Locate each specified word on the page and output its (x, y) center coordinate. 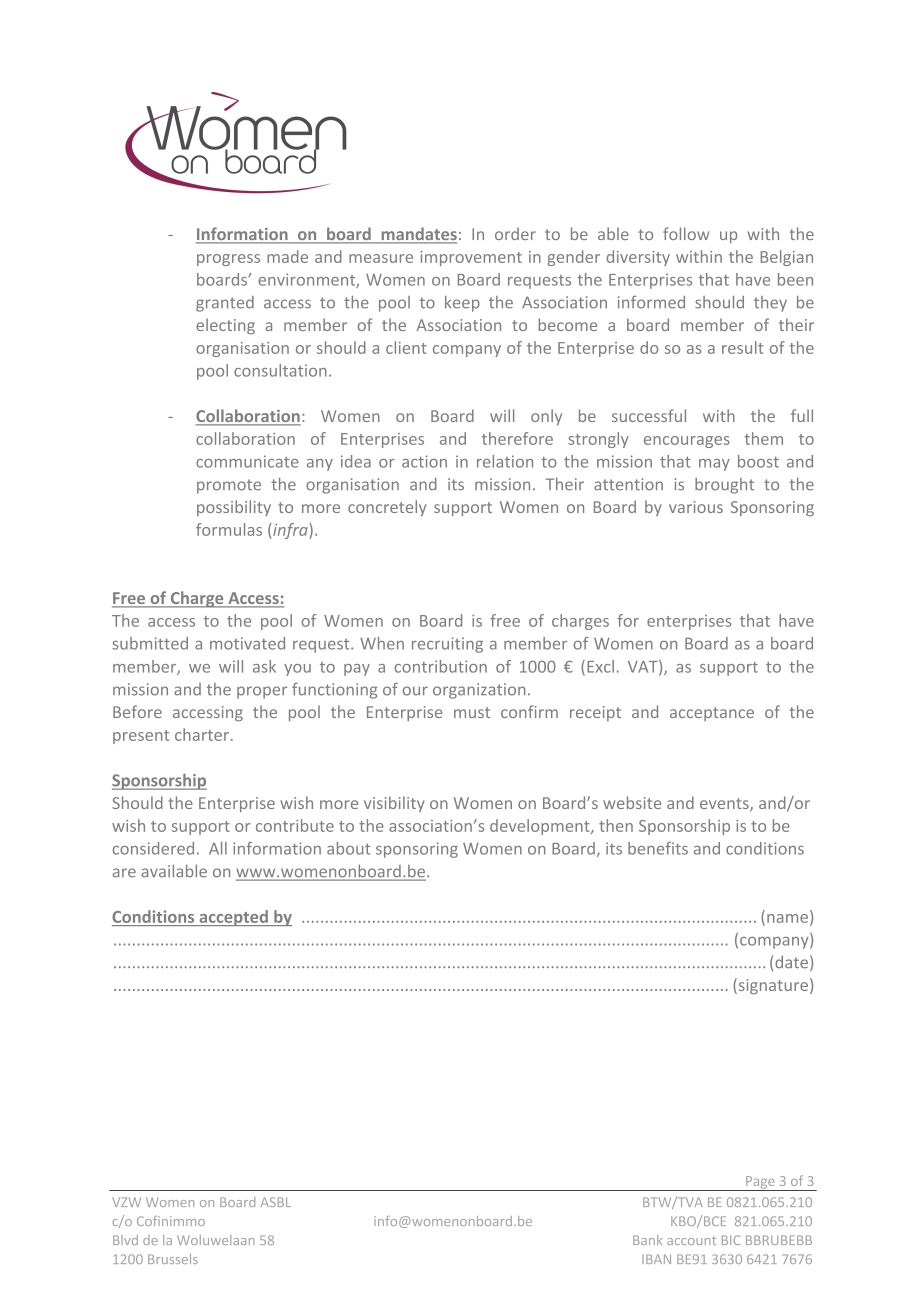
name (787, 918)
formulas (229, 529)
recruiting (447, 645)
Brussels (173, 1259)
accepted (233, 918)
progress (228, 260)
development (541, 827)
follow (686, 233)
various (696, 507)
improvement (471, 258)
